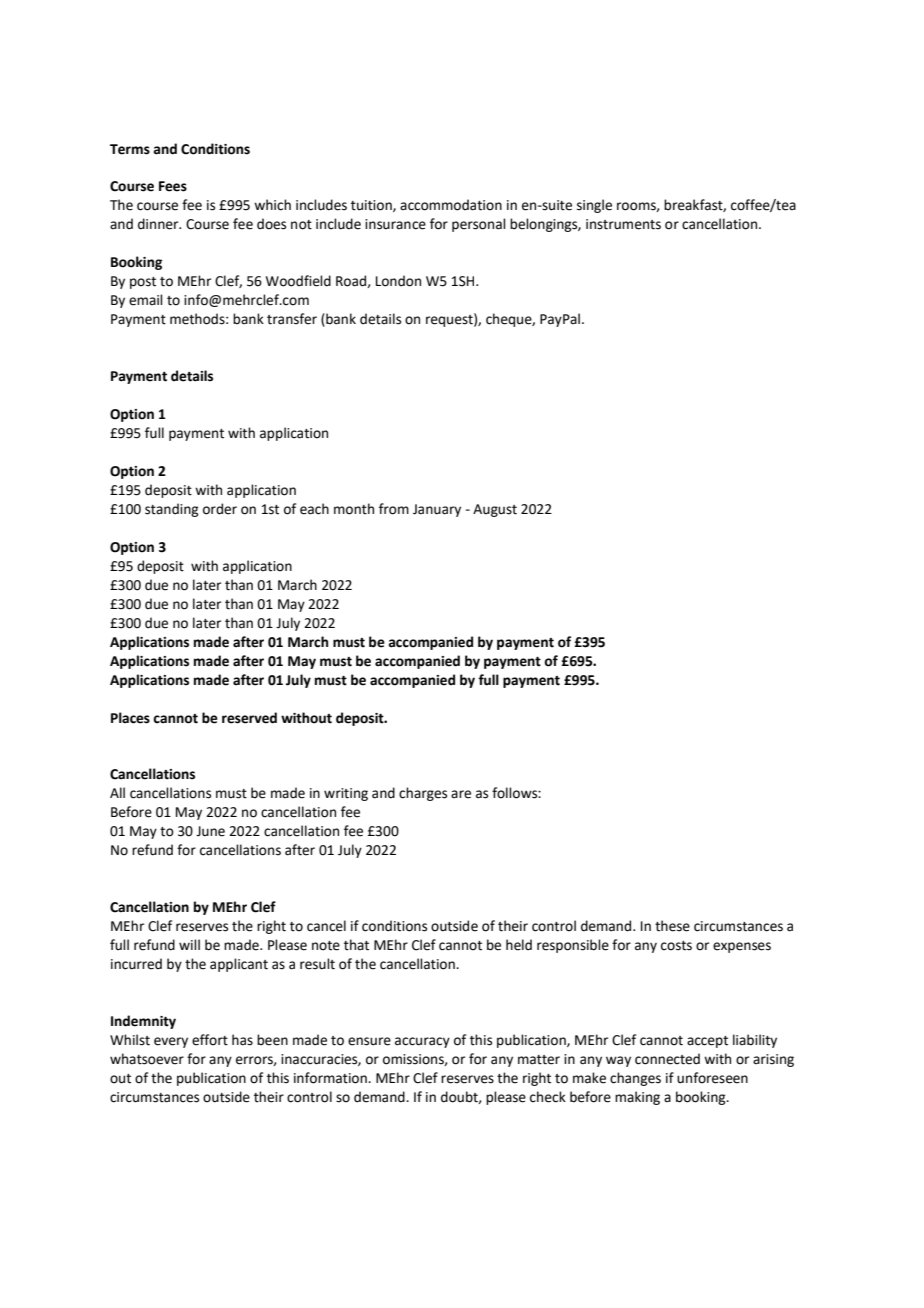 Image resolution: width=924 pixels, height=1308 pixels. Describe the element at coordinates (495, 510) in the screenshot. I see `August` at that location.
